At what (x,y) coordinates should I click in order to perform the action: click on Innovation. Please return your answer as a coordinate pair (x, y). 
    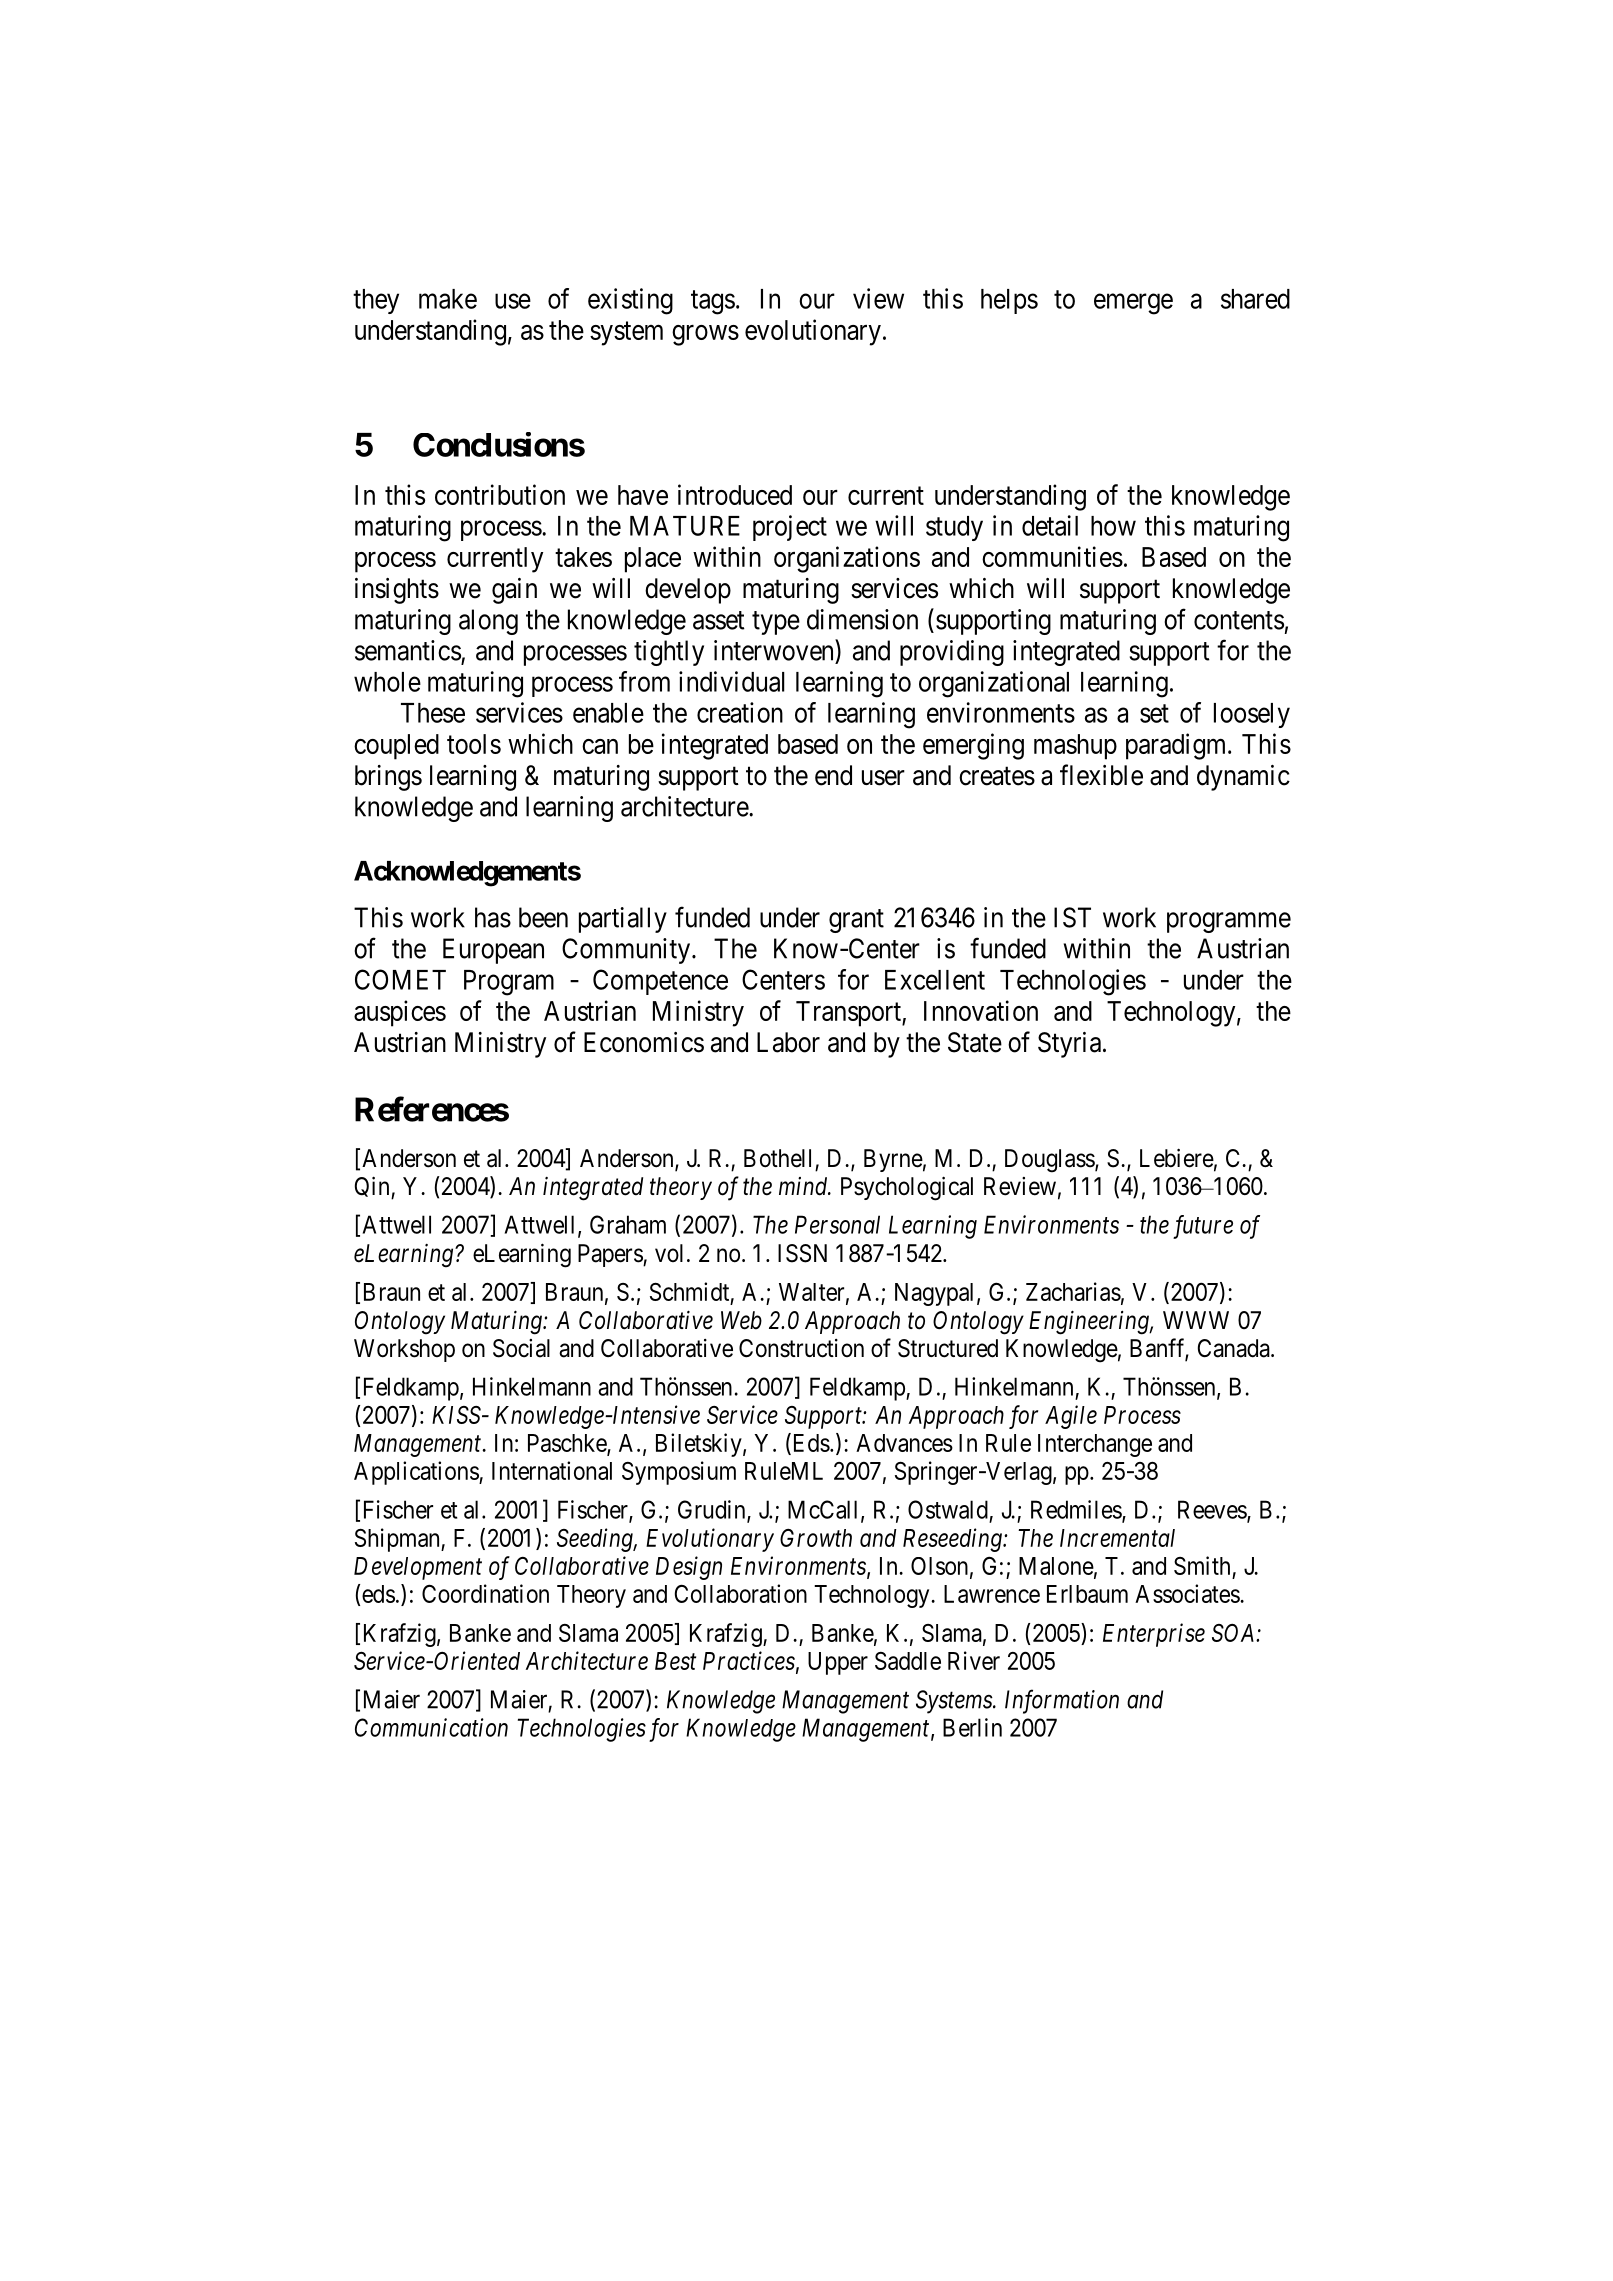
    Looking at the image, I should click on (981, 1010).
